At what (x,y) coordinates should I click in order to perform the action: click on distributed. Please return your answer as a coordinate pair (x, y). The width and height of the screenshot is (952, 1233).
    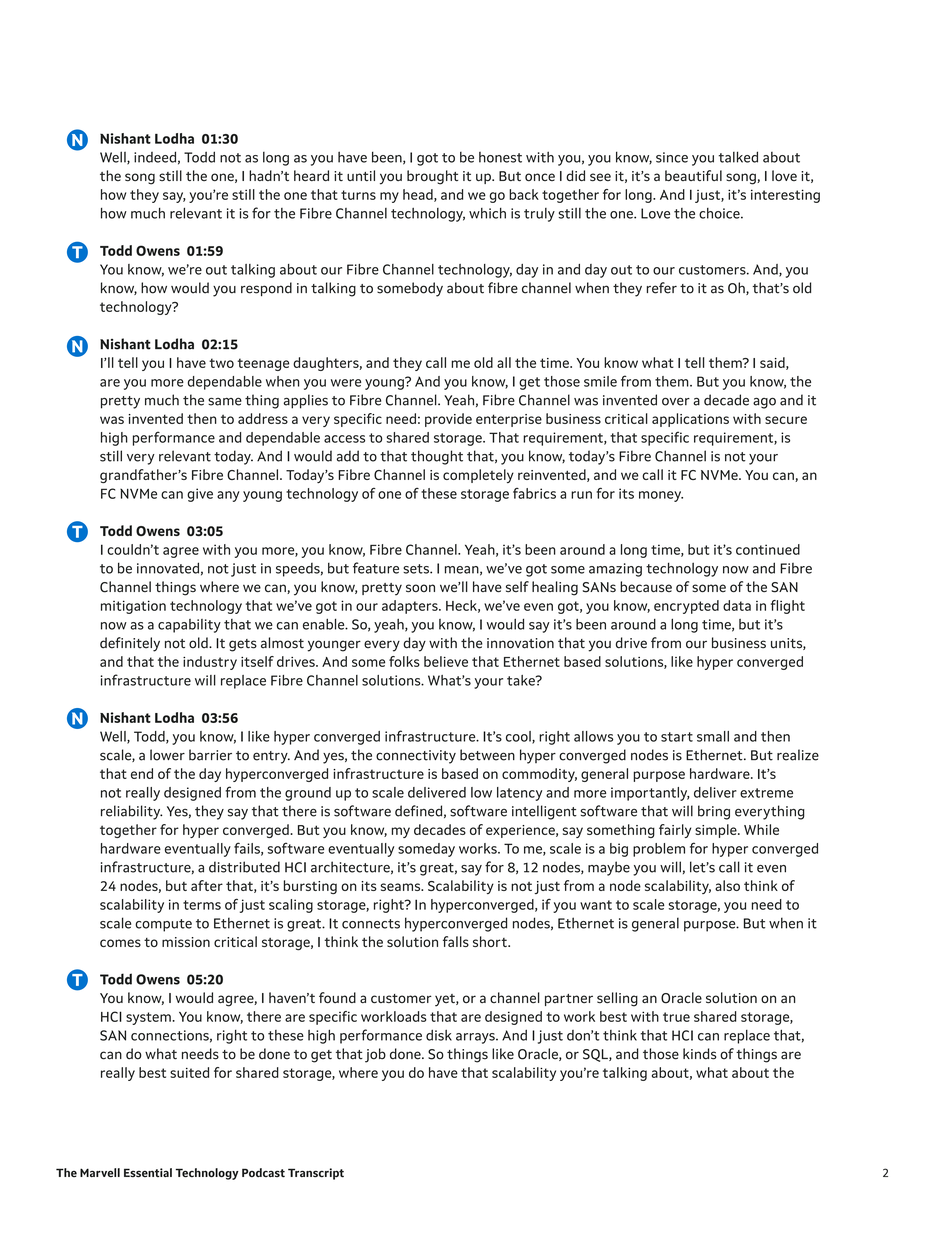
    Looking at the image, I should click on (244, 867).
